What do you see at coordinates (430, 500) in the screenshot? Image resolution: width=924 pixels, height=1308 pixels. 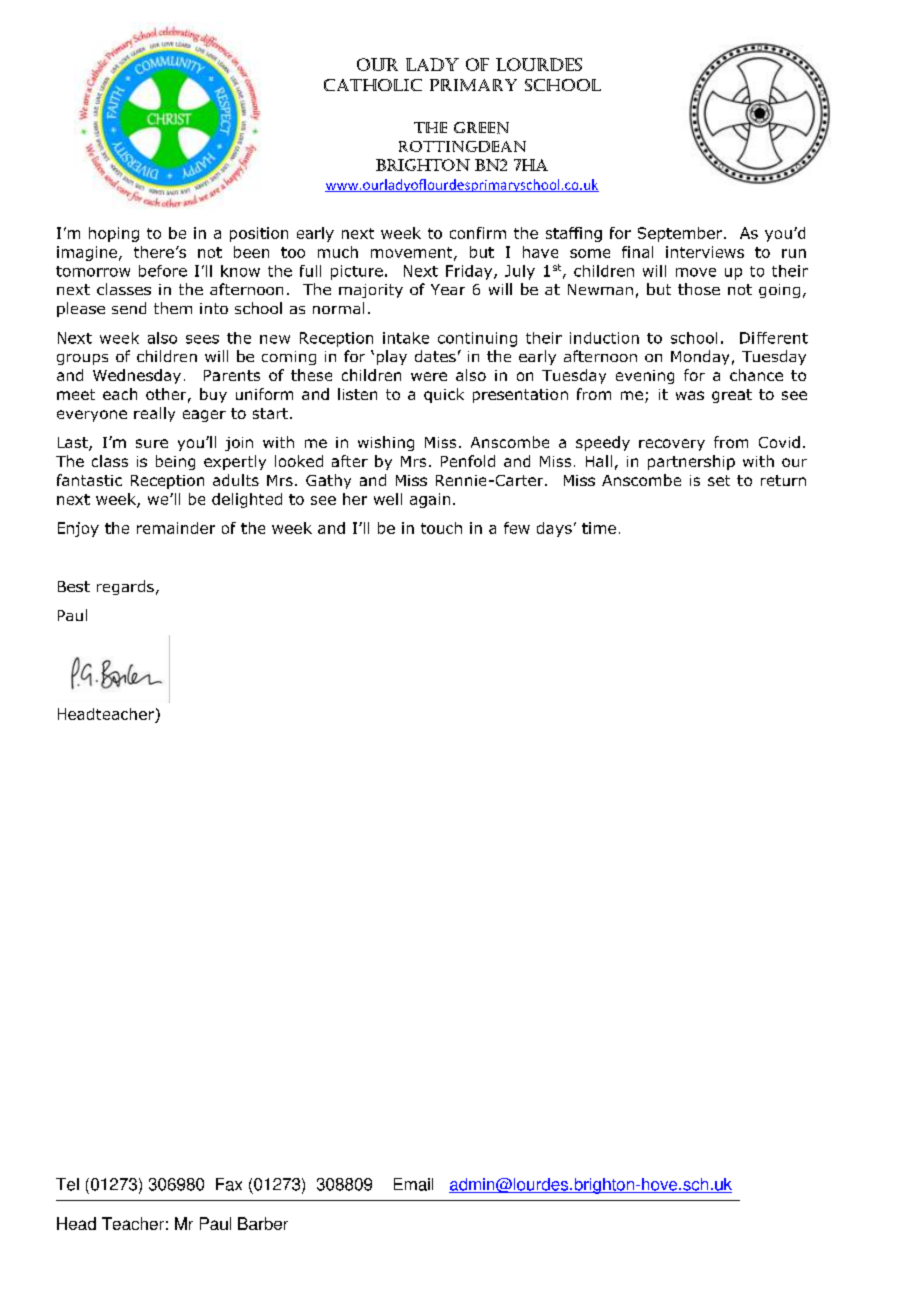 I see `again` at bounding box center [430, 500].
